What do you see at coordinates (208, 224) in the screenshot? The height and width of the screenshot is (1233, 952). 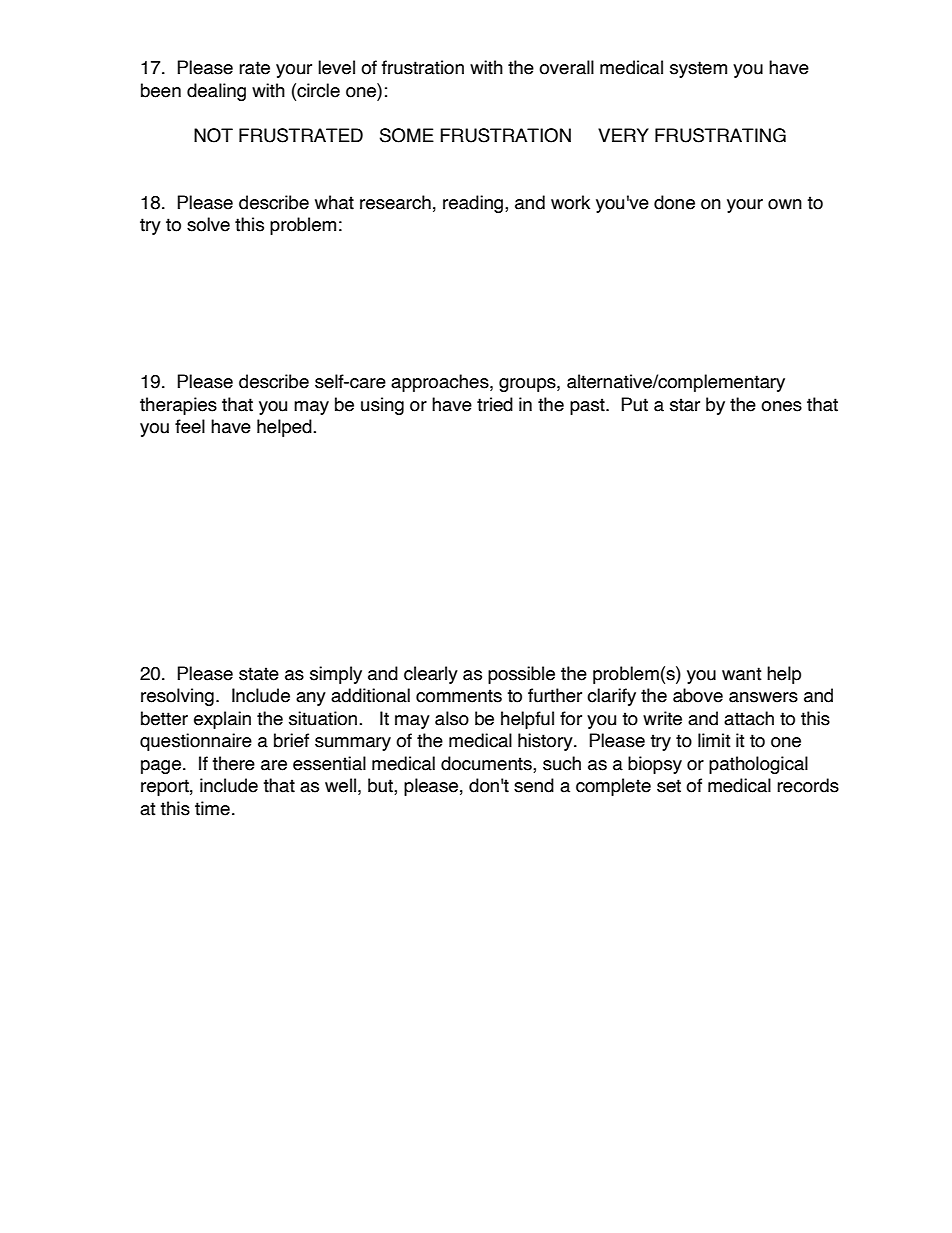 I see `solve` at bounding box center [208, 224].
